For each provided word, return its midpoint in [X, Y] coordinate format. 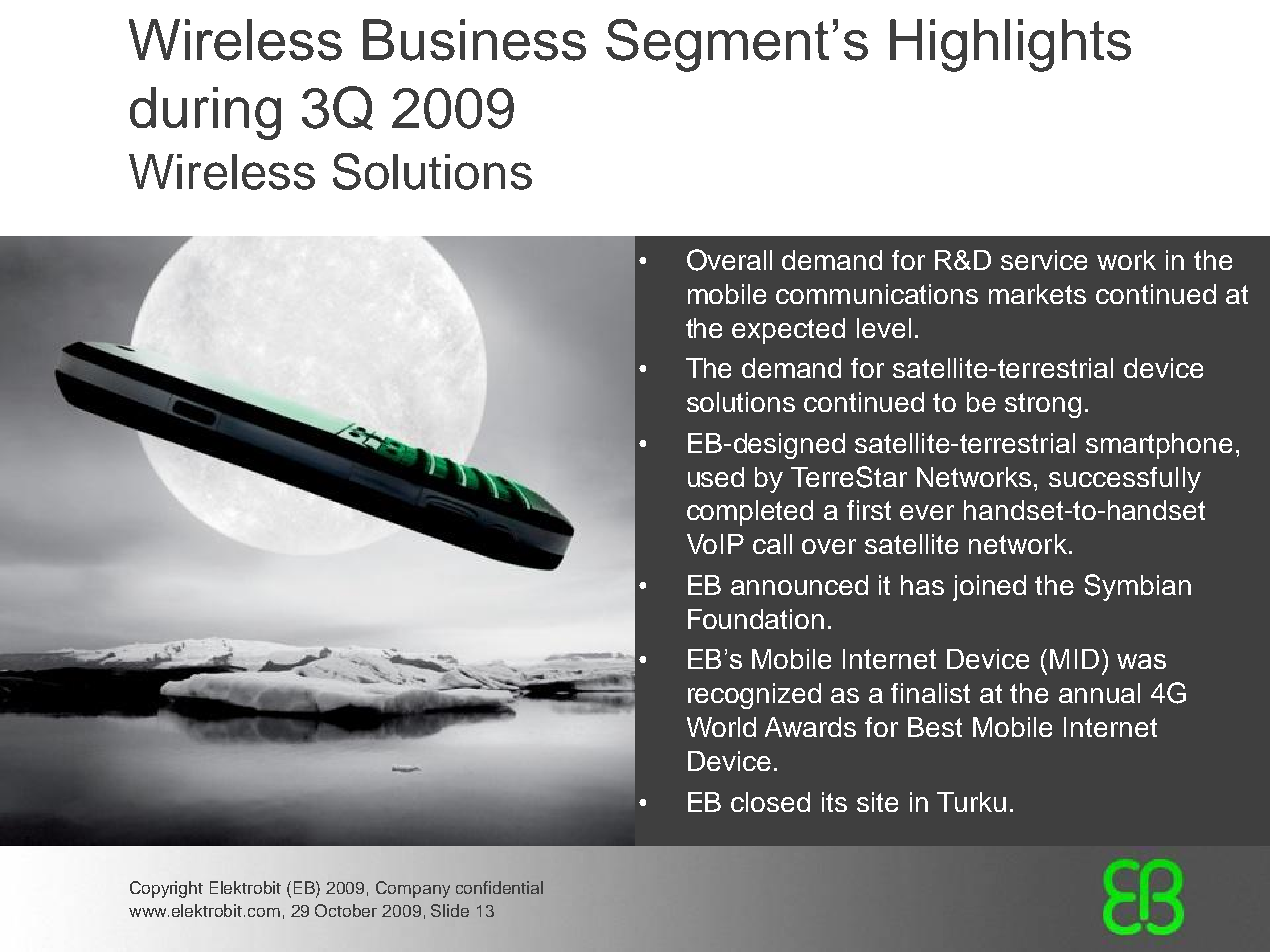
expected [788, 331]
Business [474, 40]
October [346, 910]
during [205, 113]
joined [989, 588]
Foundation [756, 619]
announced [799, 585]
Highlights [1010, 45]
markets [1037, 294]
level [884, 328]
